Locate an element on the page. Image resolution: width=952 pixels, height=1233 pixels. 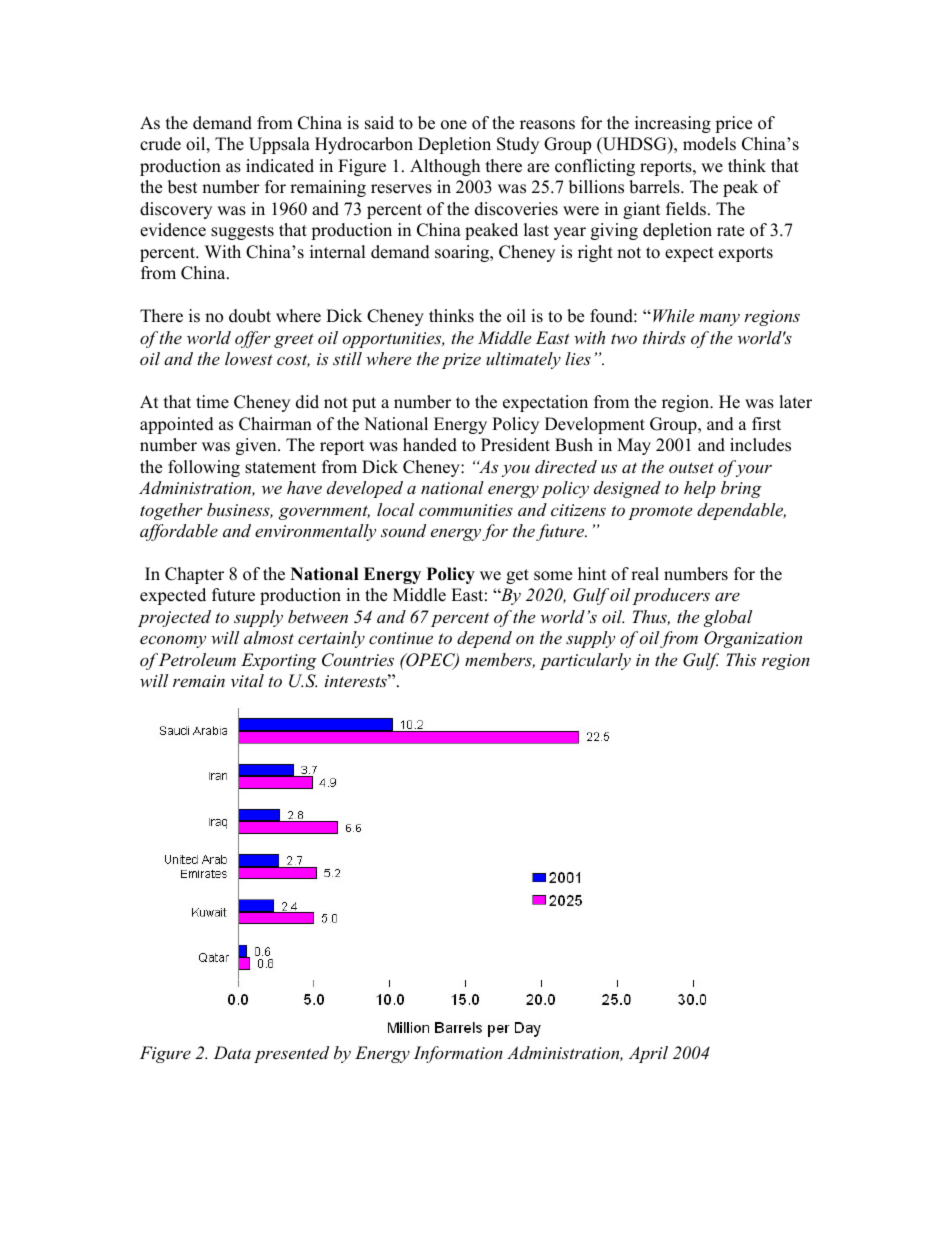
Uppsala is located at coordinates (279, 145).
